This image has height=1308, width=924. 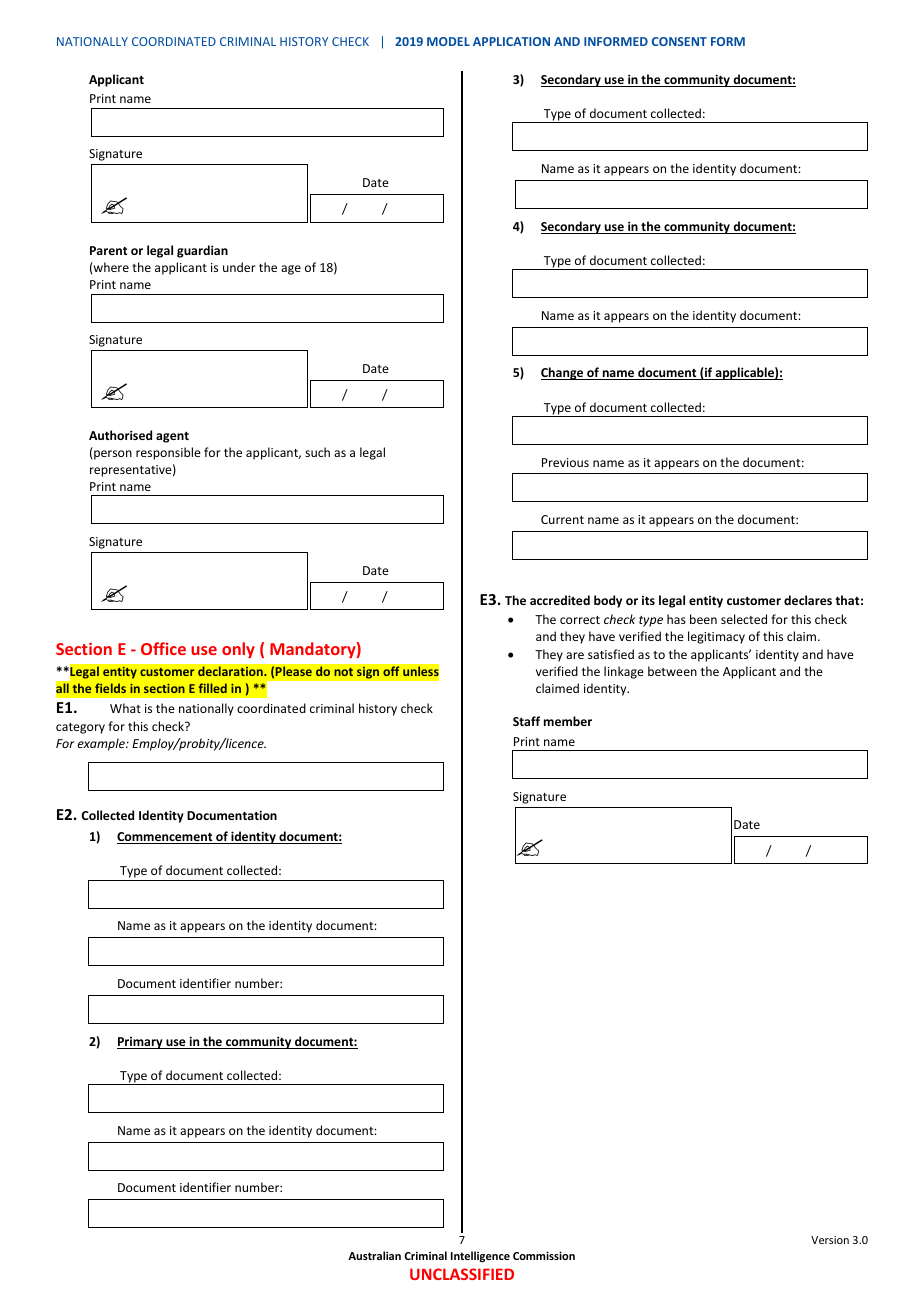 What do you see at coordinates (141, 1043) in the image?
I see `Primary` at bounding box center [141, 1043].
